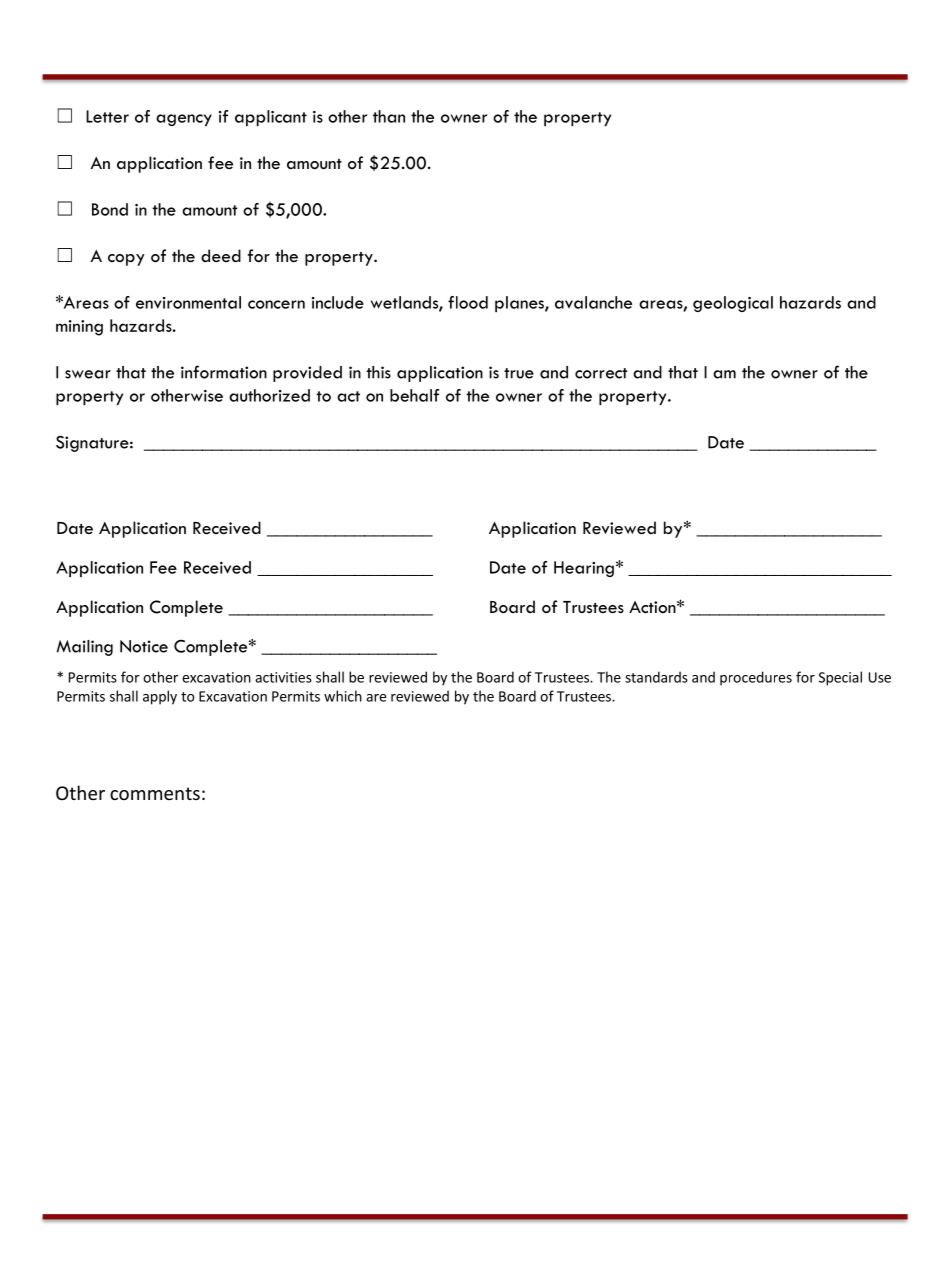  Describe the element at coordinates (733, 304) in the image. I see `geological` at that location.
